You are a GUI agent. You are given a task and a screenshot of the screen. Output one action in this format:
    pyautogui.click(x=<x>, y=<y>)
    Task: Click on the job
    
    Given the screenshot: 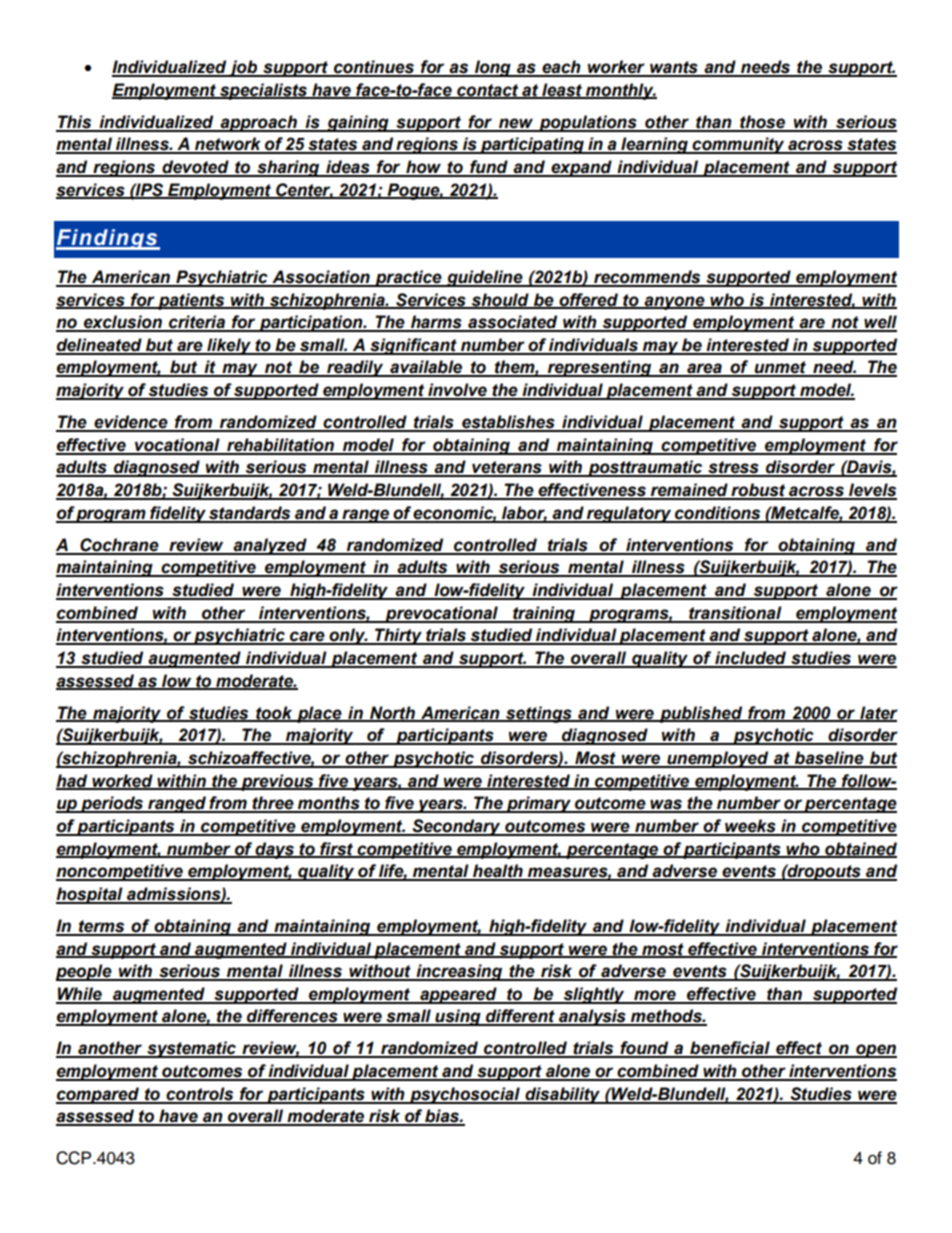 What is the action you would take?
    pyautogui.click(x=243, y=68)
